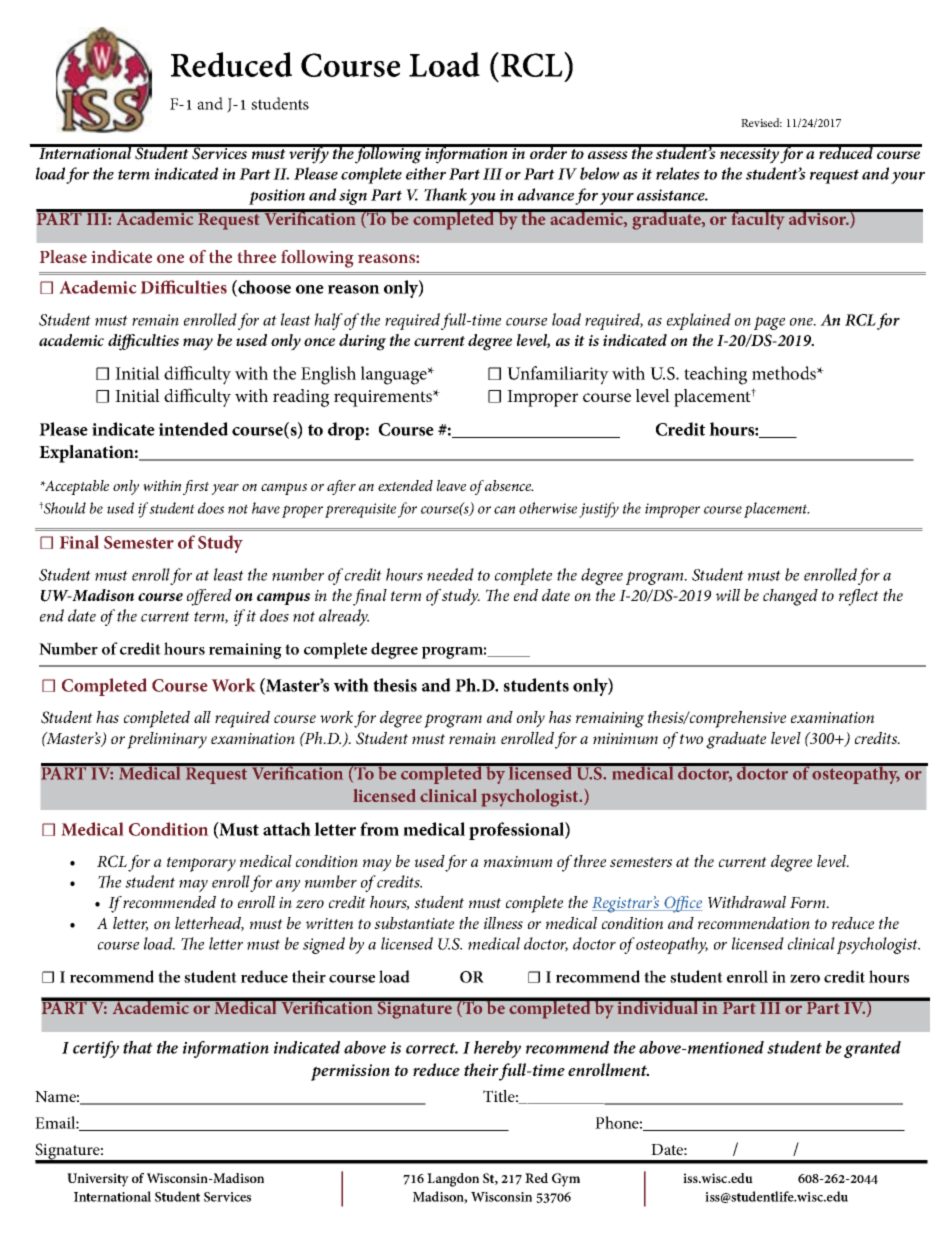 The image size is (952, 1233). What do you see at coordinates (209, 597) in the image?
I see `offered` at bounding box center [209, 597].
